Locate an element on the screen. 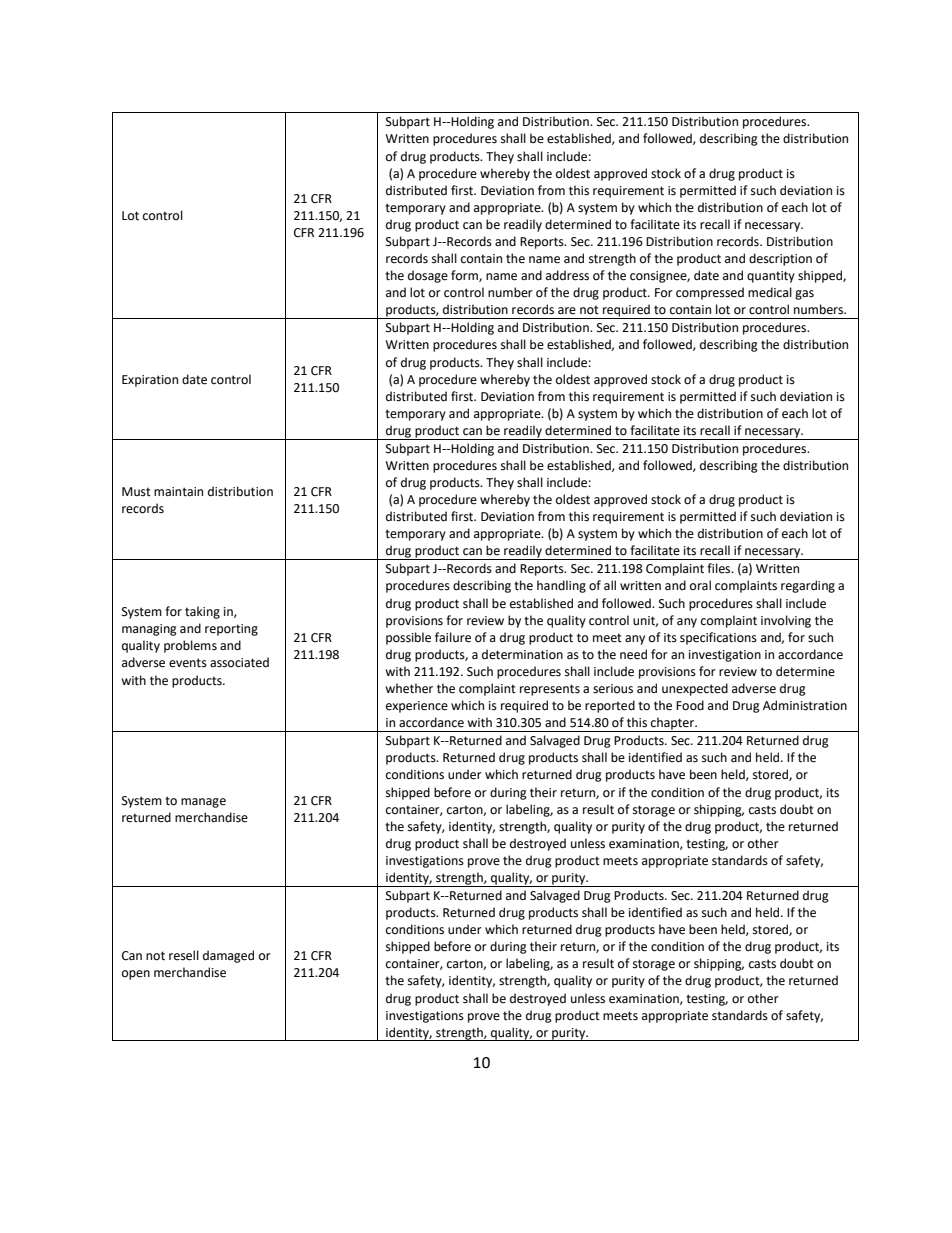  damaged is located at coordinates (228, 956).
